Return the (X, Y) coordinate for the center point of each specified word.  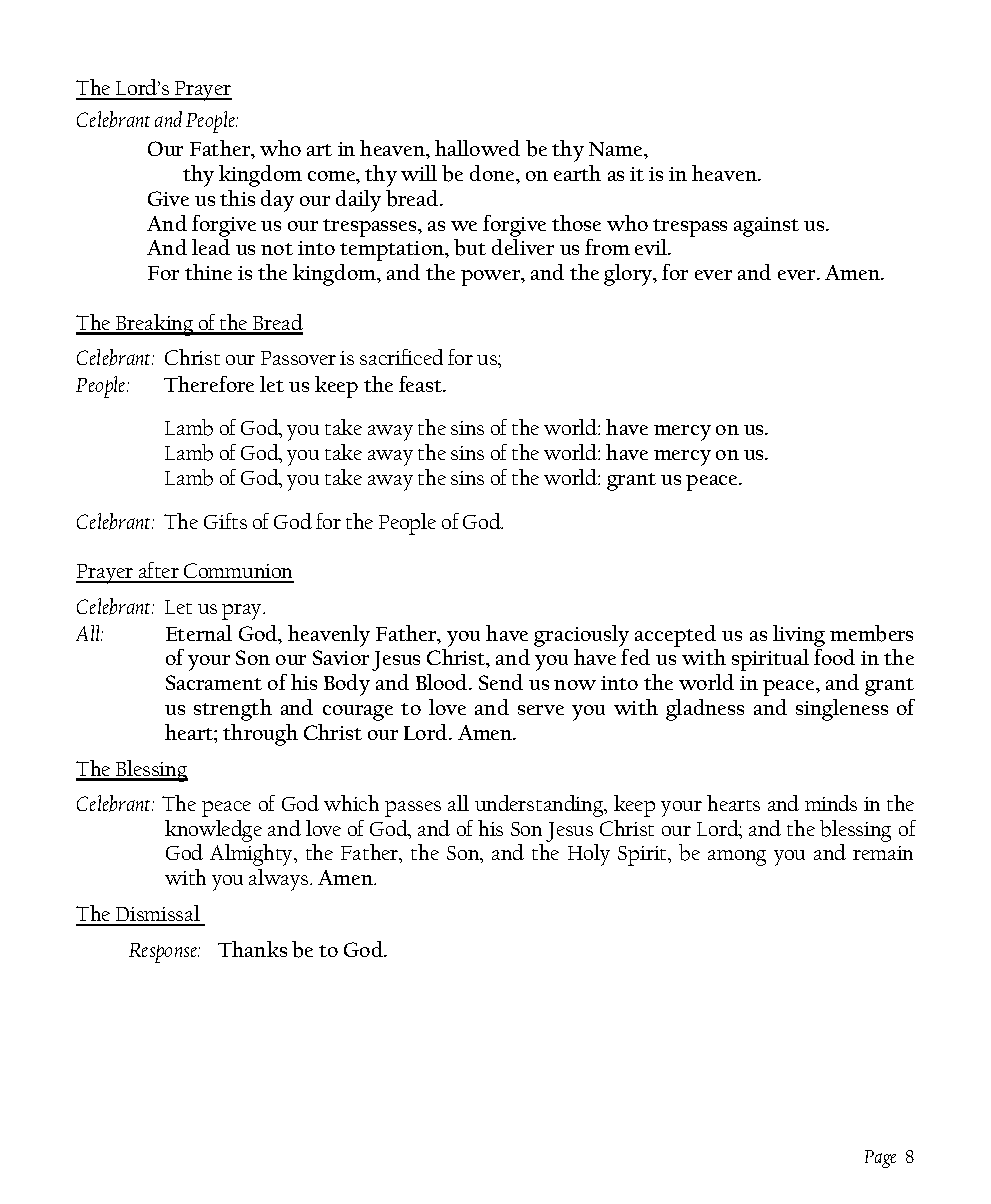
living (799, 636)
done (493, 173)
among (737, 858)
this (237, 198)
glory (629, 275)
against (766, 227)
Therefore (209, 384)
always (280, 880)
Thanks (252, 949)
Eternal (199, 633)
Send (501, 682)
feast (422, 384)
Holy (589, 855)
